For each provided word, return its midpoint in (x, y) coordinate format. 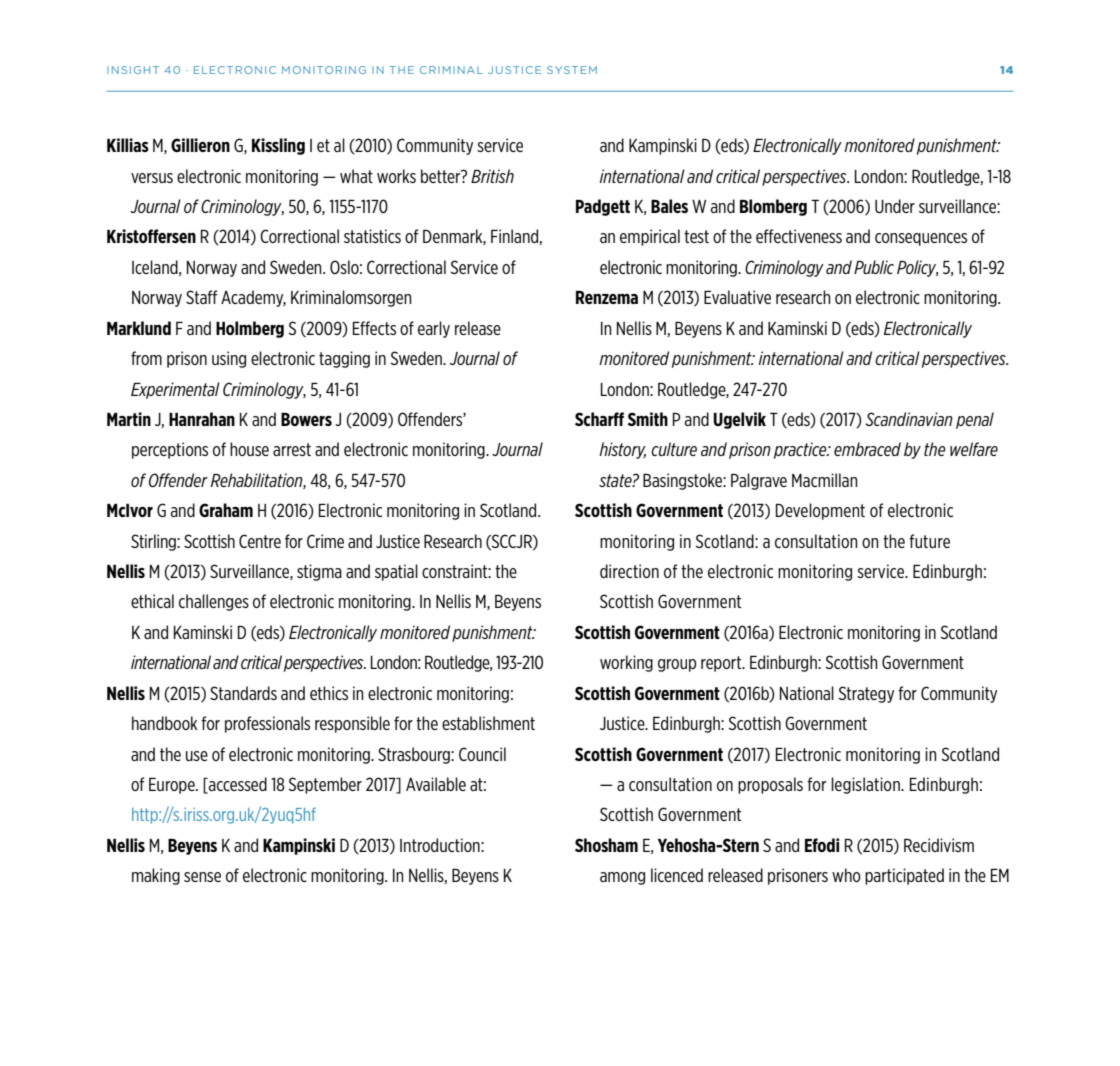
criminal (451, 70)
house (249, 449)
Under (895, 206)
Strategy (866, 694)
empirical (650, 237)
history (622, 450)
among (622, 878)
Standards (243, 693)
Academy (253, 298)
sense (202, 877)
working (626, 663)
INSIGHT (133, 70)
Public (874, 267)
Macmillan (825, 480)
